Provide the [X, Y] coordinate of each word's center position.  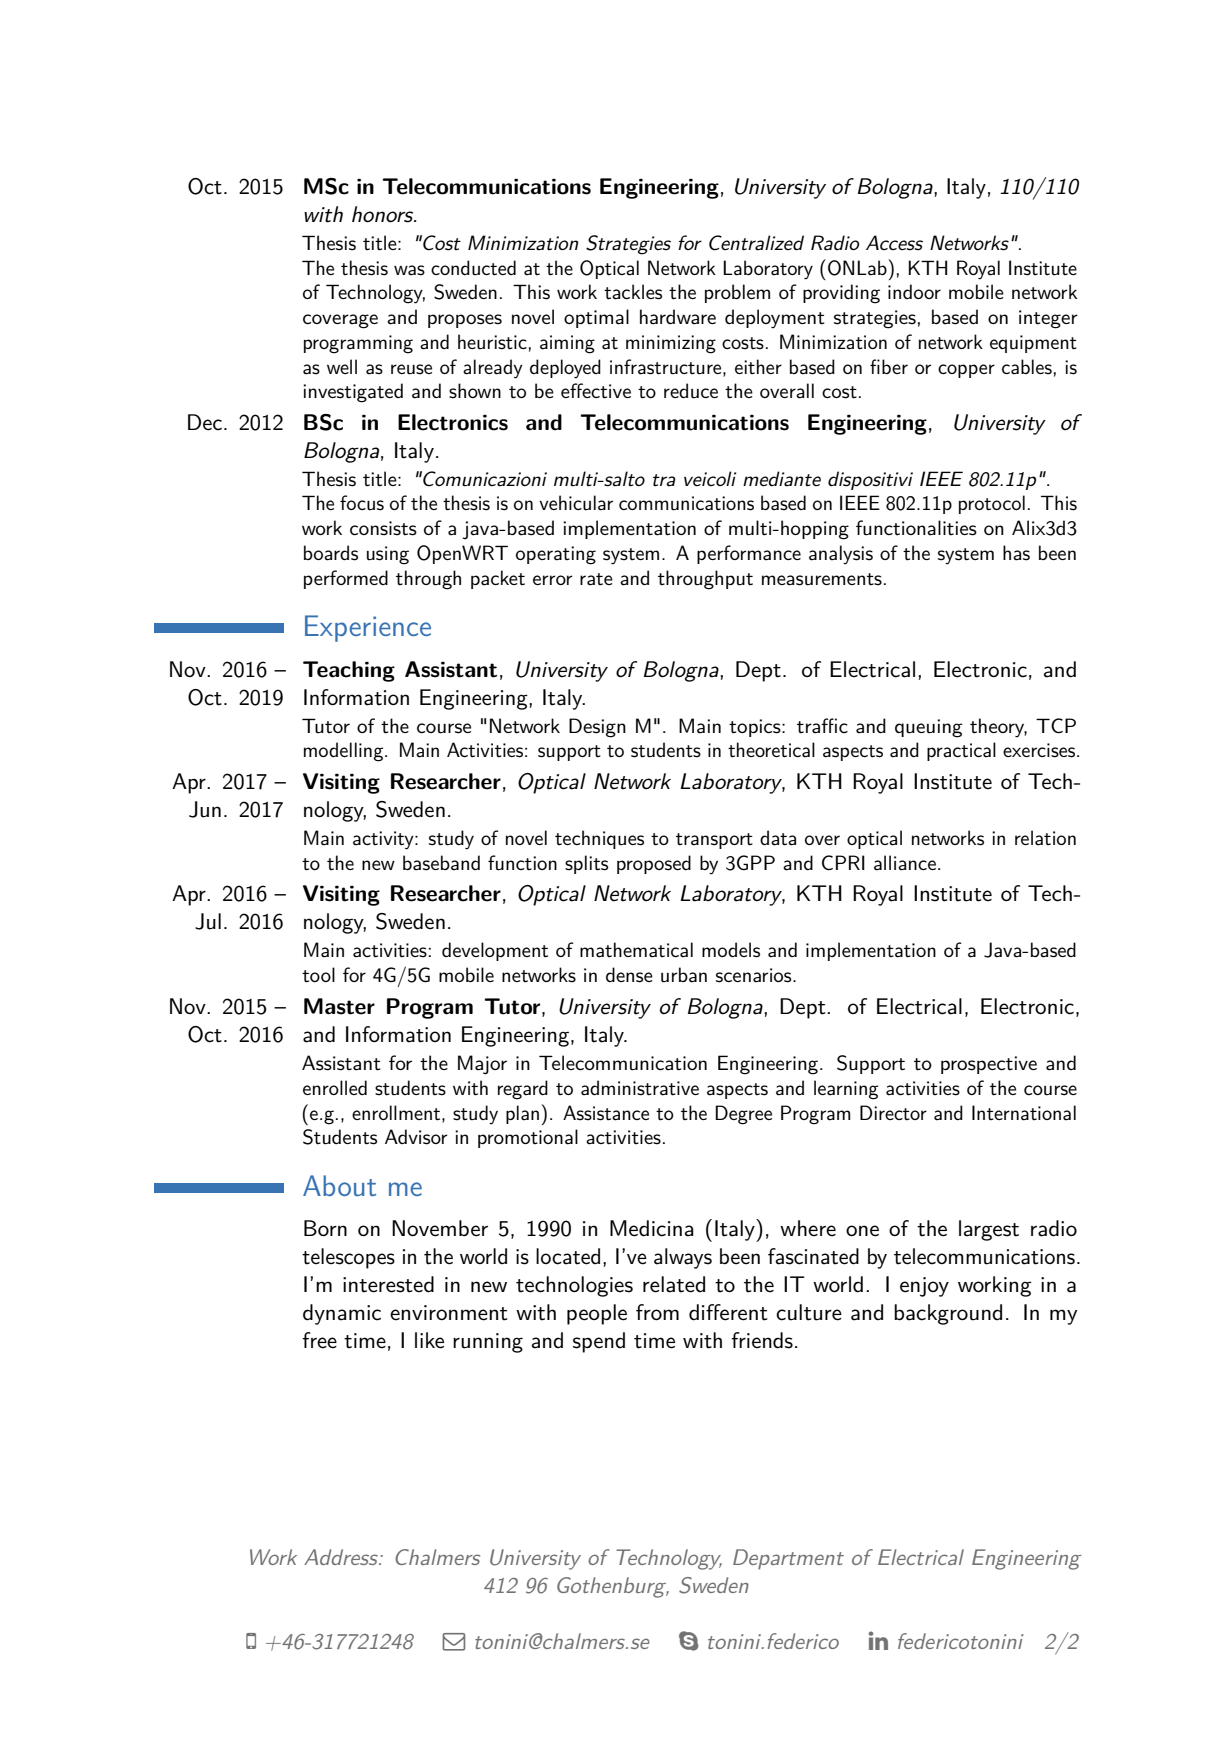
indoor [914, 291]
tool [318, 975]
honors [384, 214]
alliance [905, 863]
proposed [654, 864]
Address [342, 1557]
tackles [633, 292]
